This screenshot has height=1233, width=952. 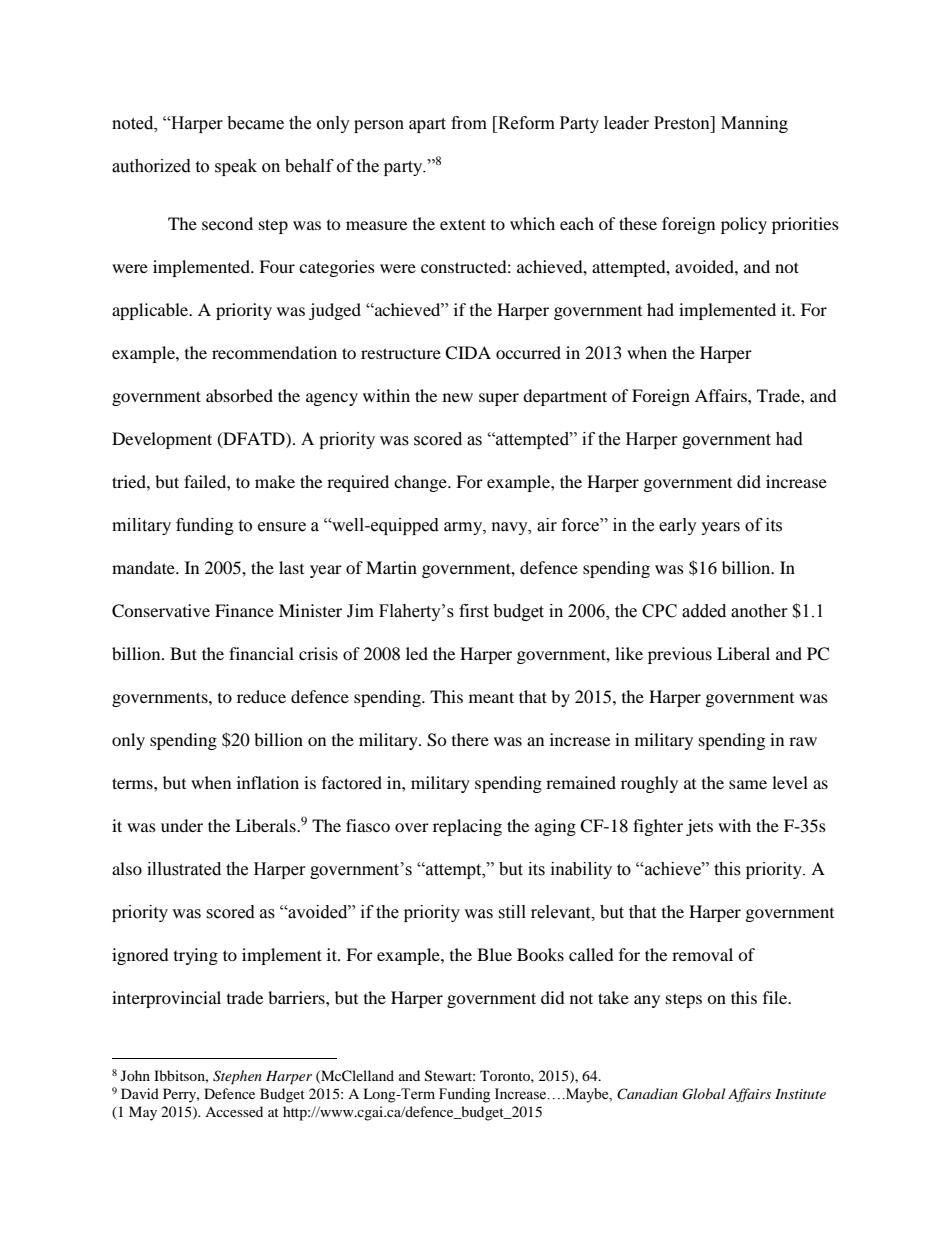 I want to click on previous, so click(x=680, y=655).
